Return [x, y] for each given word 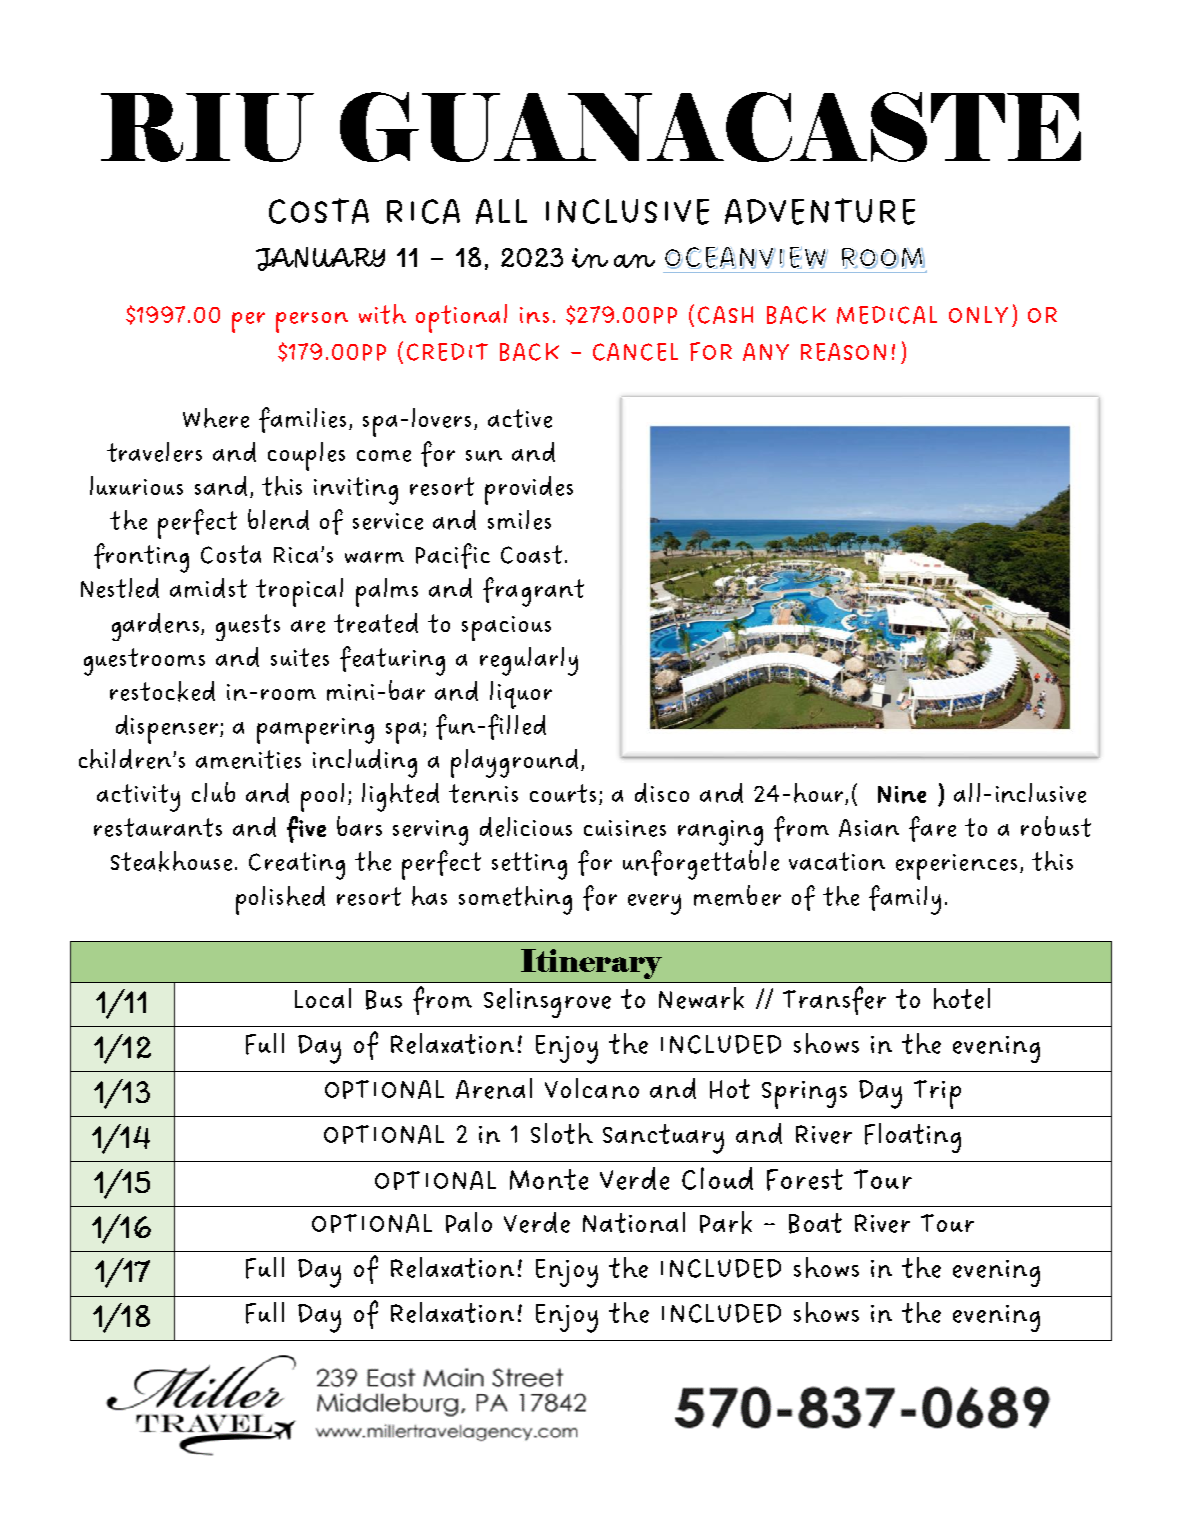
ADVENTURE [820, 211]
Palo [469, 1222]
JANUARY [320, 259]
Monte [549, 1179]
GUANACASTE [710, 127]
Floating [913, 1138]
